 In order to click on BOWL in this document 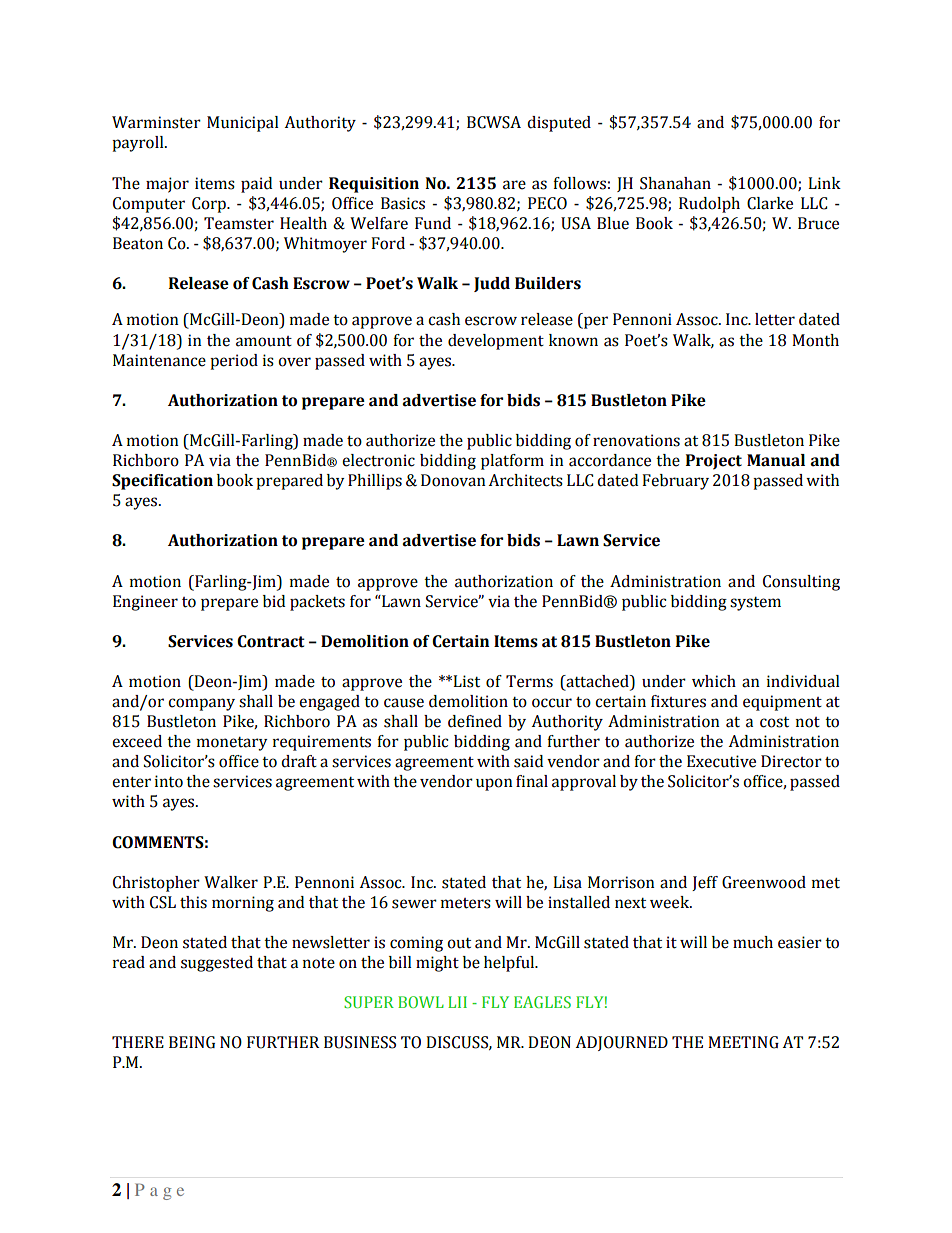, I will do `click(421, 1002)`.
